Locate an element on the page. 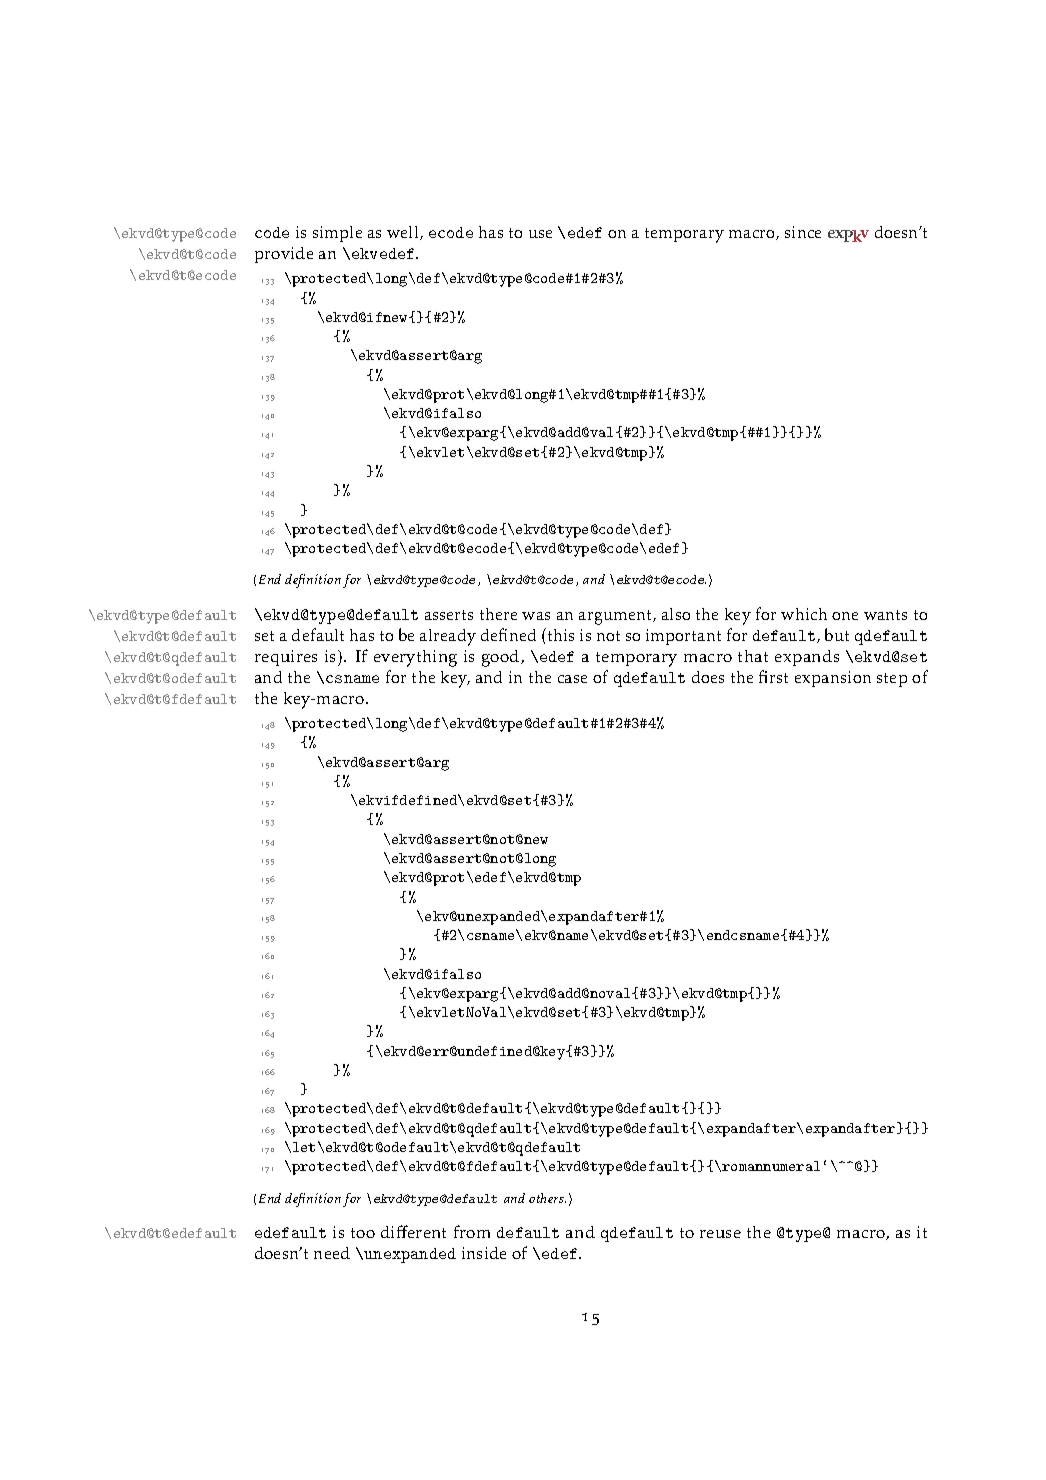 The image size is (1046, 1480). others is located at coordinates (547, 1198).
